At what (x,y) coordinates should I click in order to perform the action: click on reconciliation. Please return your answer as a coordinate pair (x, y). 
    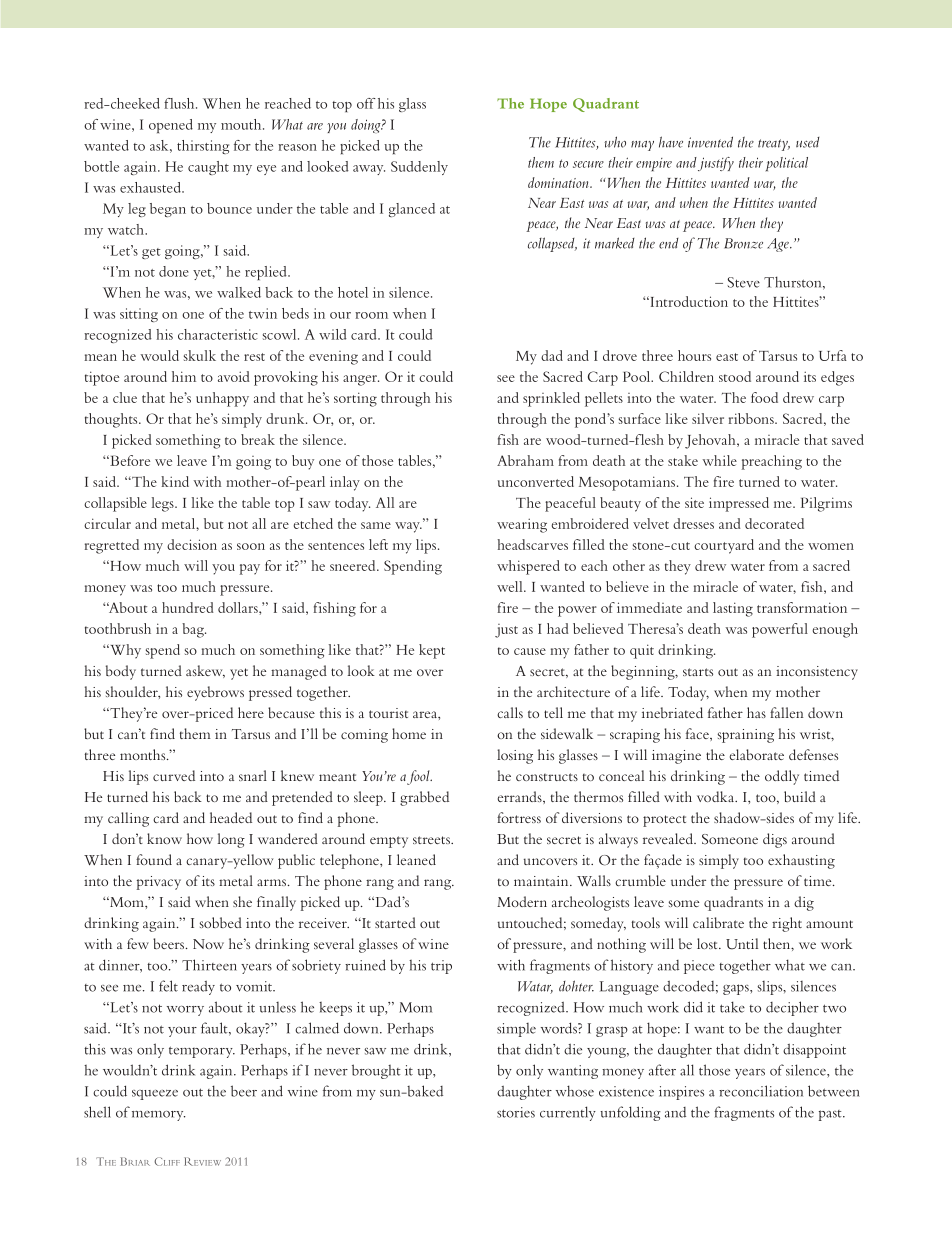
    Looking at the image, I should click on (761, 1091).
